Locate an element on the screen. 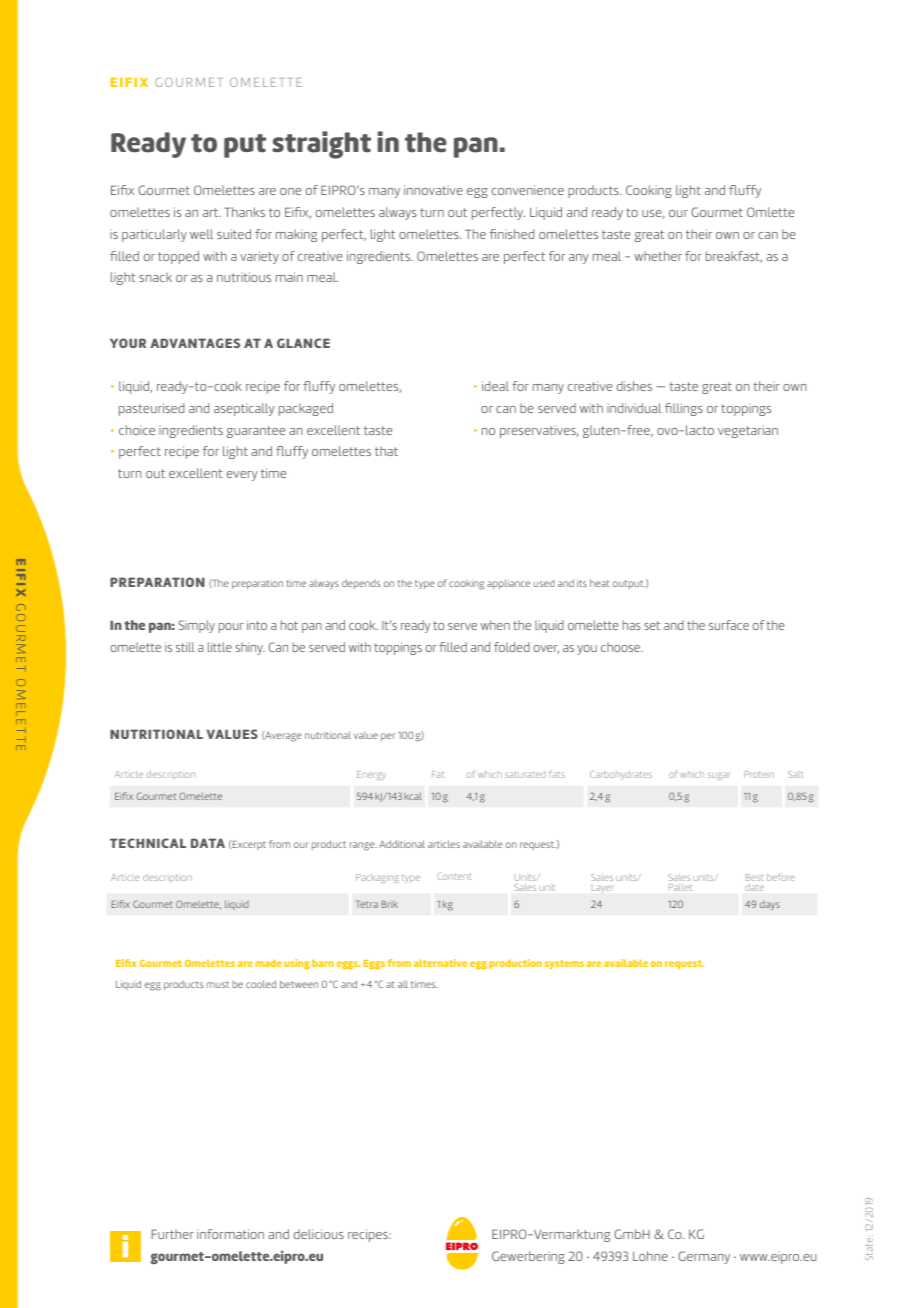  days is located at coordinates (770, 905).
